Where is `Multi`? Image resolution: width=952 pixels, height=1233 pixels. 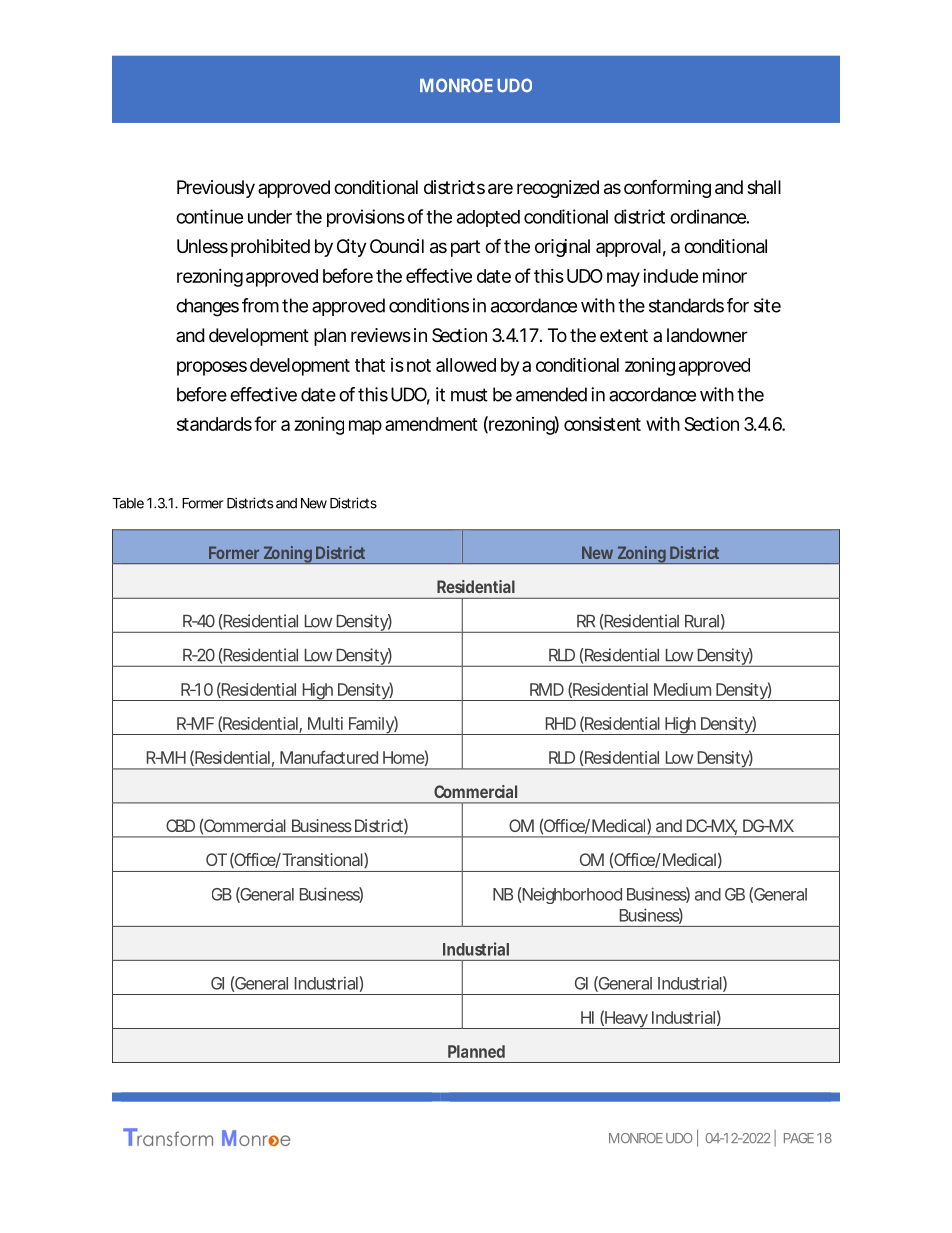
Multi is located at coordinates (325, 723).
